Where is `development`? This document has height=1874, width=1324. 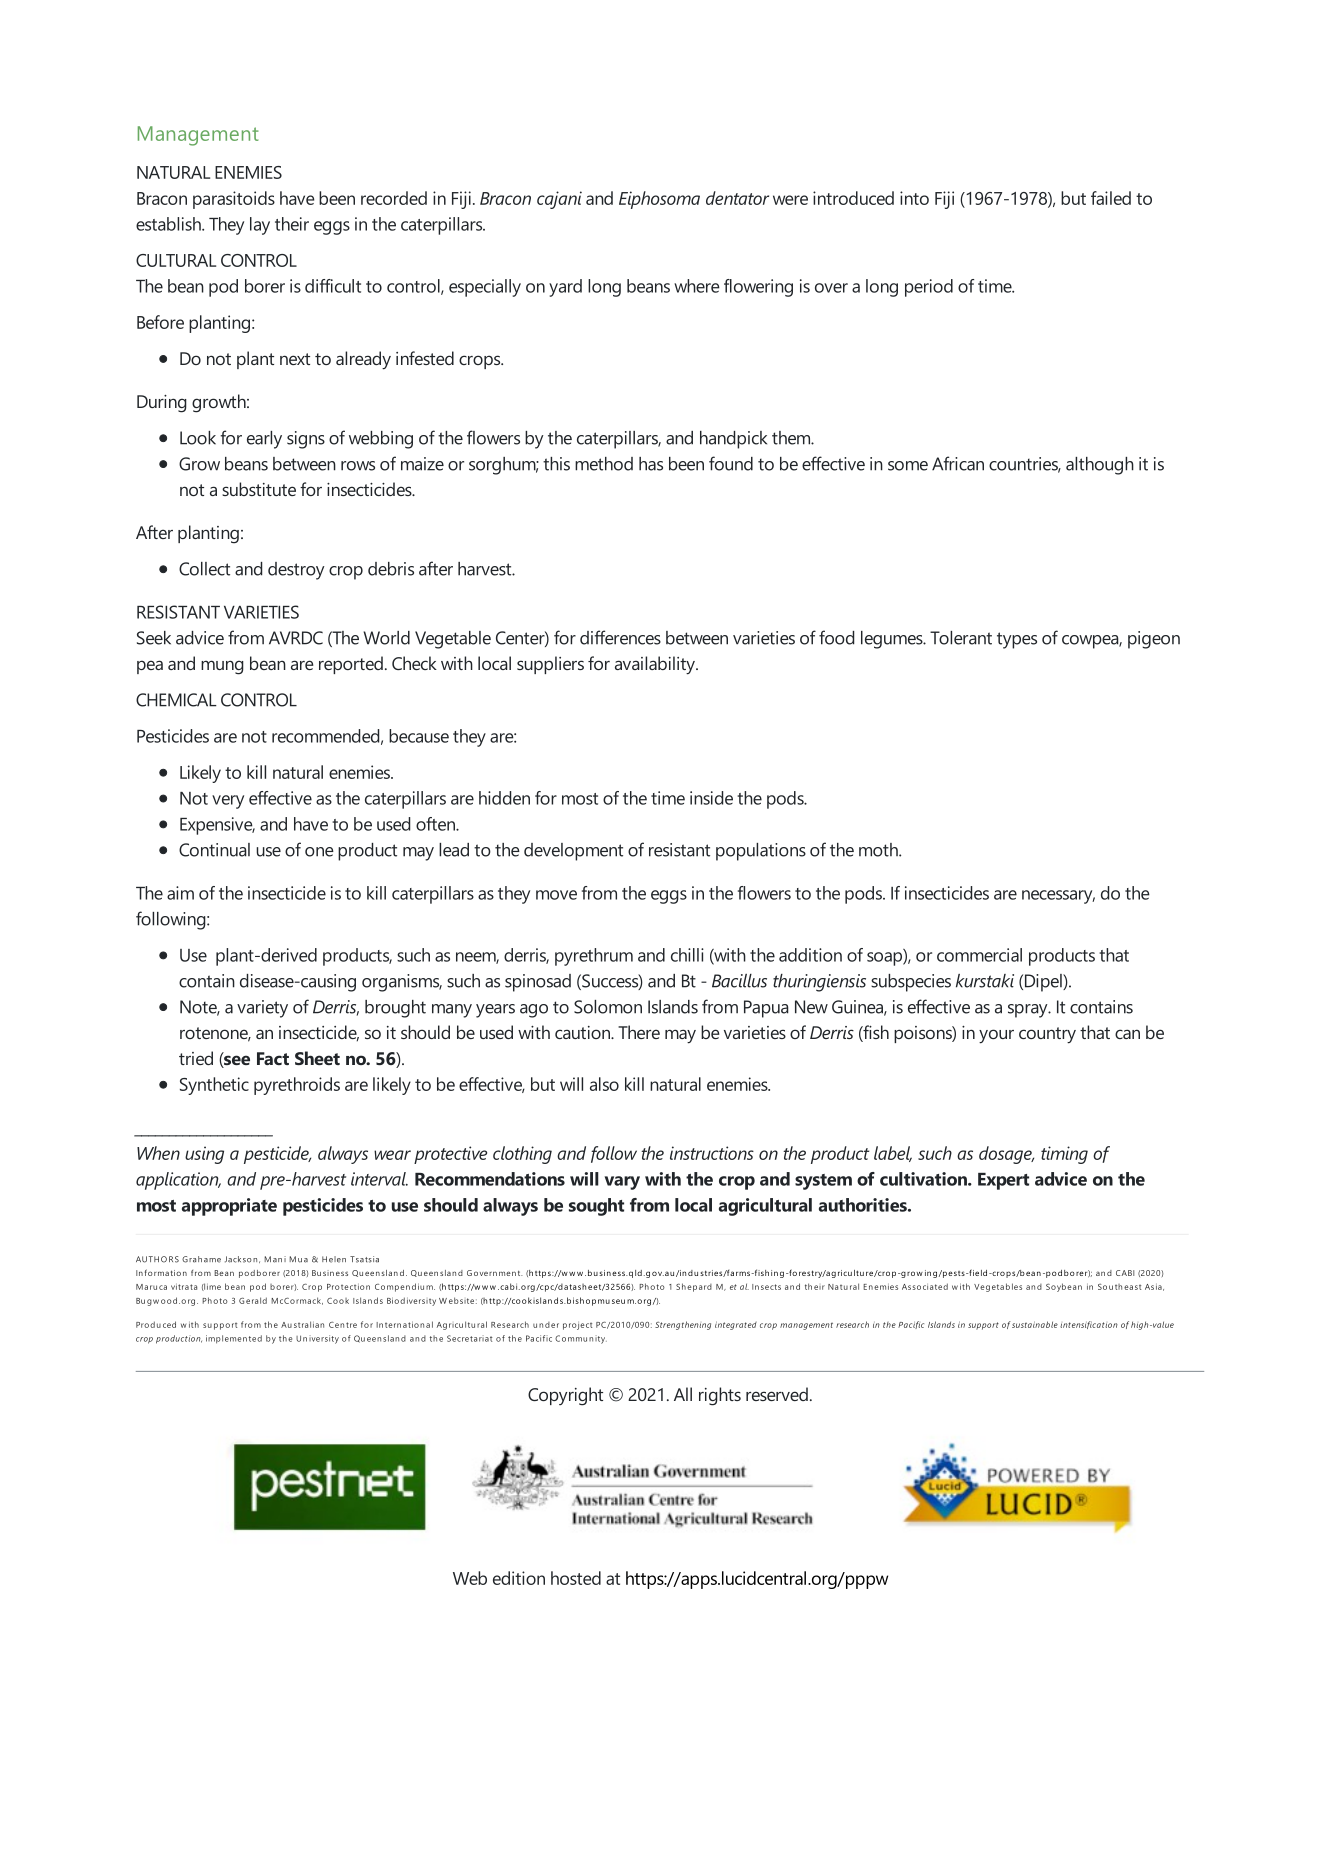
development is located at coordinates (573, 852).
